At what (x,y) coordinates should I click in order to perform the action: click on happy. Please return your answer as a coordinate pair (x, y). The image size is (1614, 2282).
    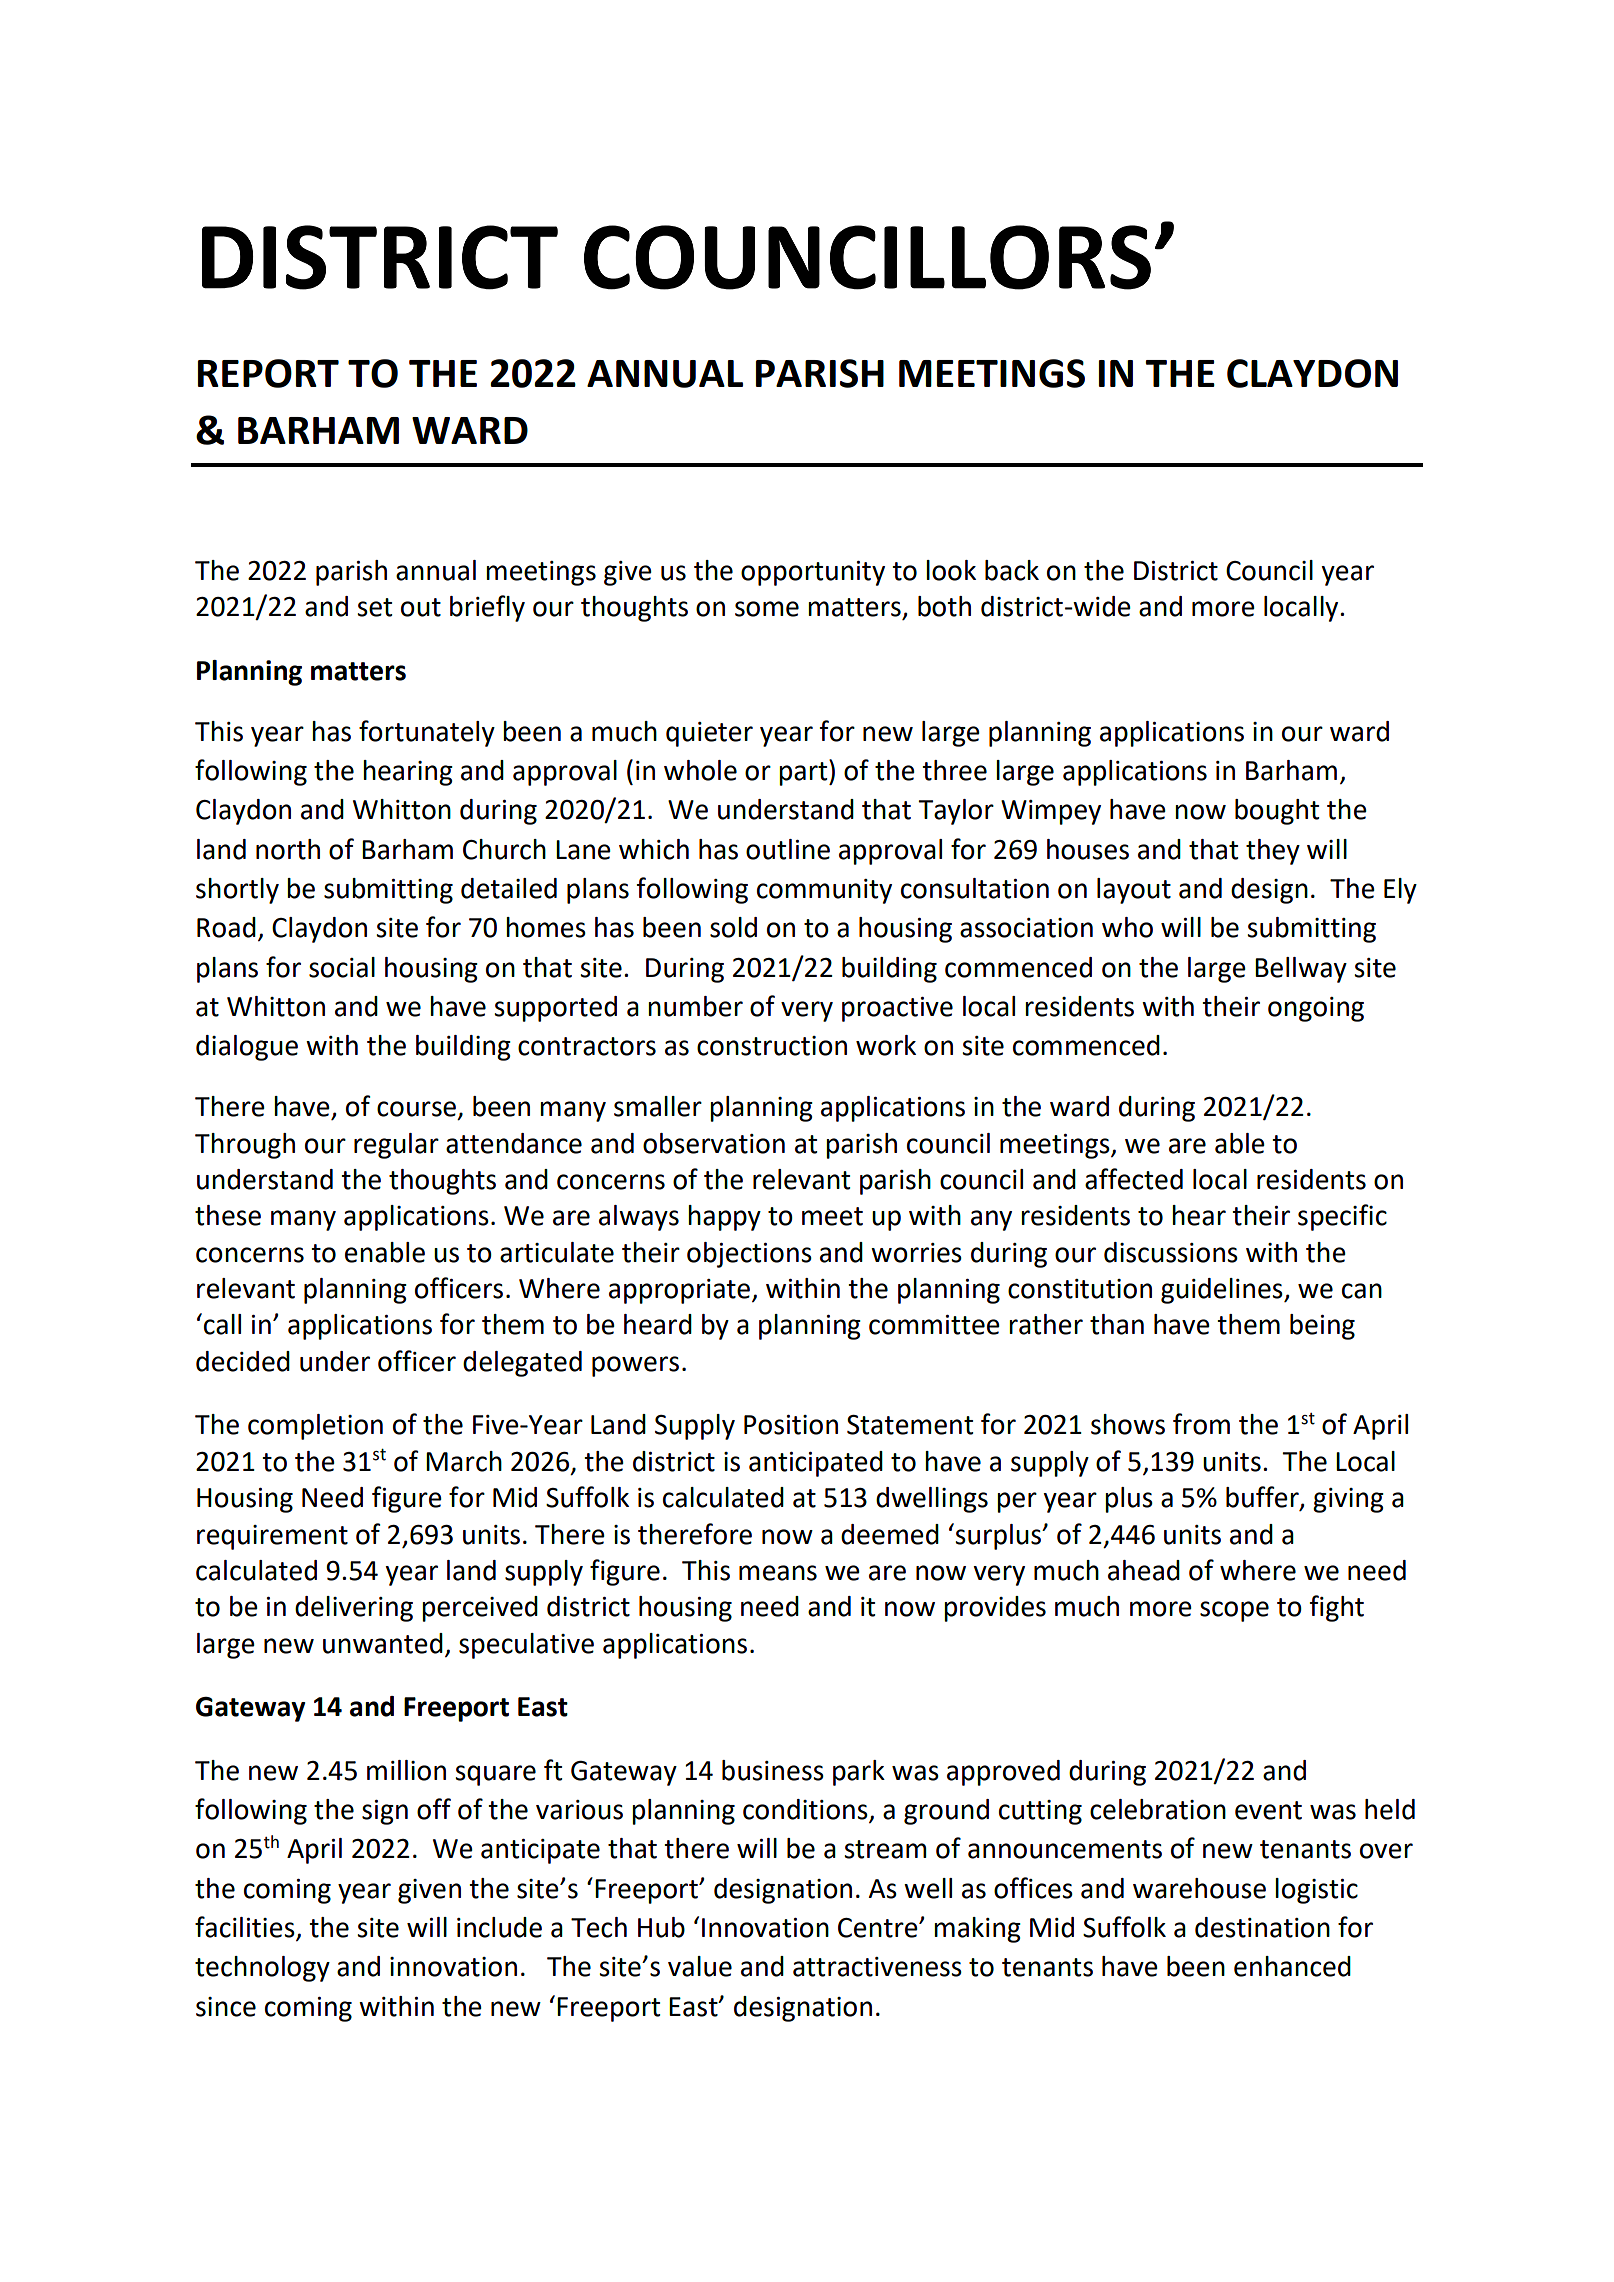
    Looking at the image, I should click on (724, 1218).
